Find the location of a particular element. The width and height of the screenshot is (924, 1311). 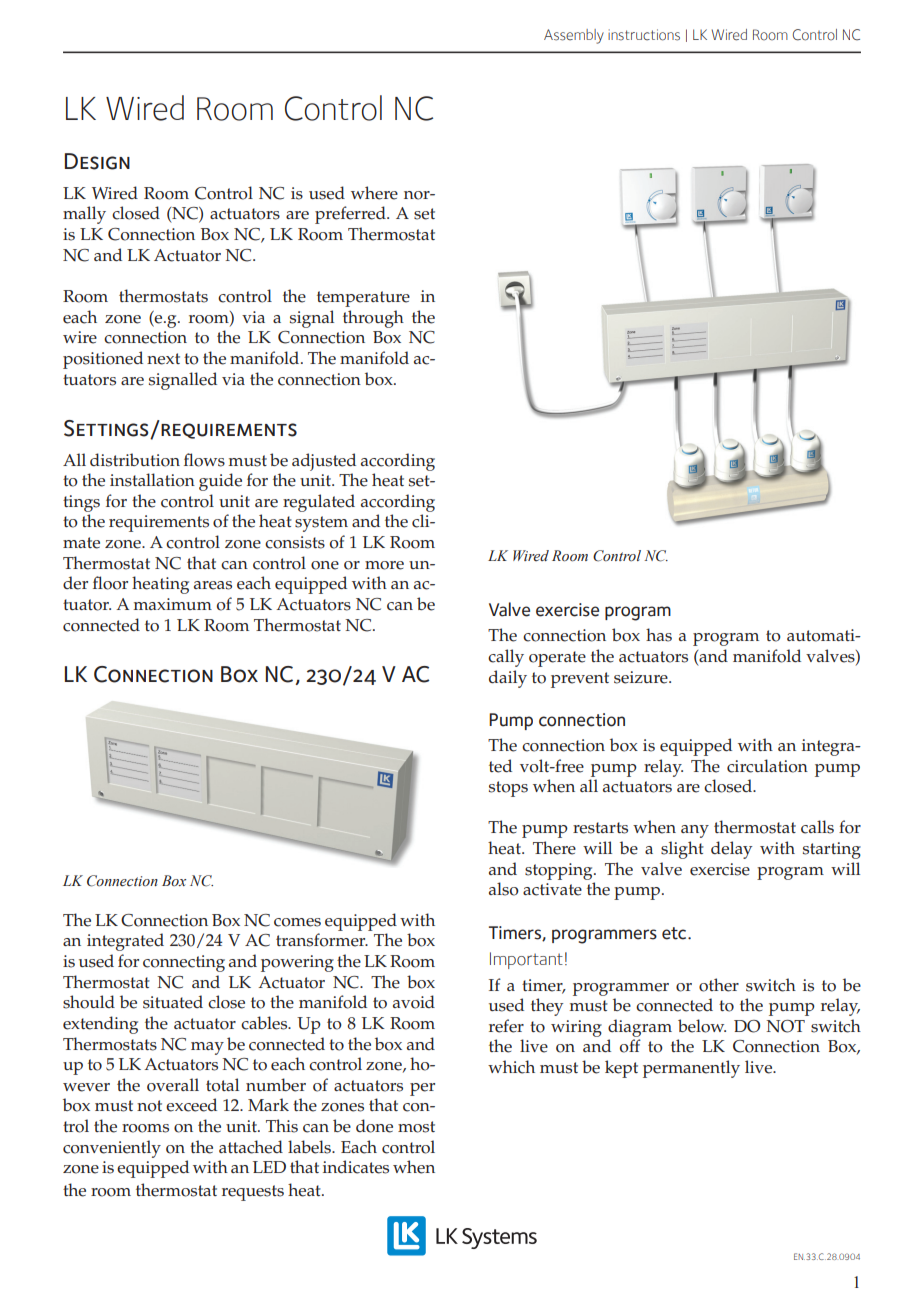

permanently is located at coordinates (691, 1069).
